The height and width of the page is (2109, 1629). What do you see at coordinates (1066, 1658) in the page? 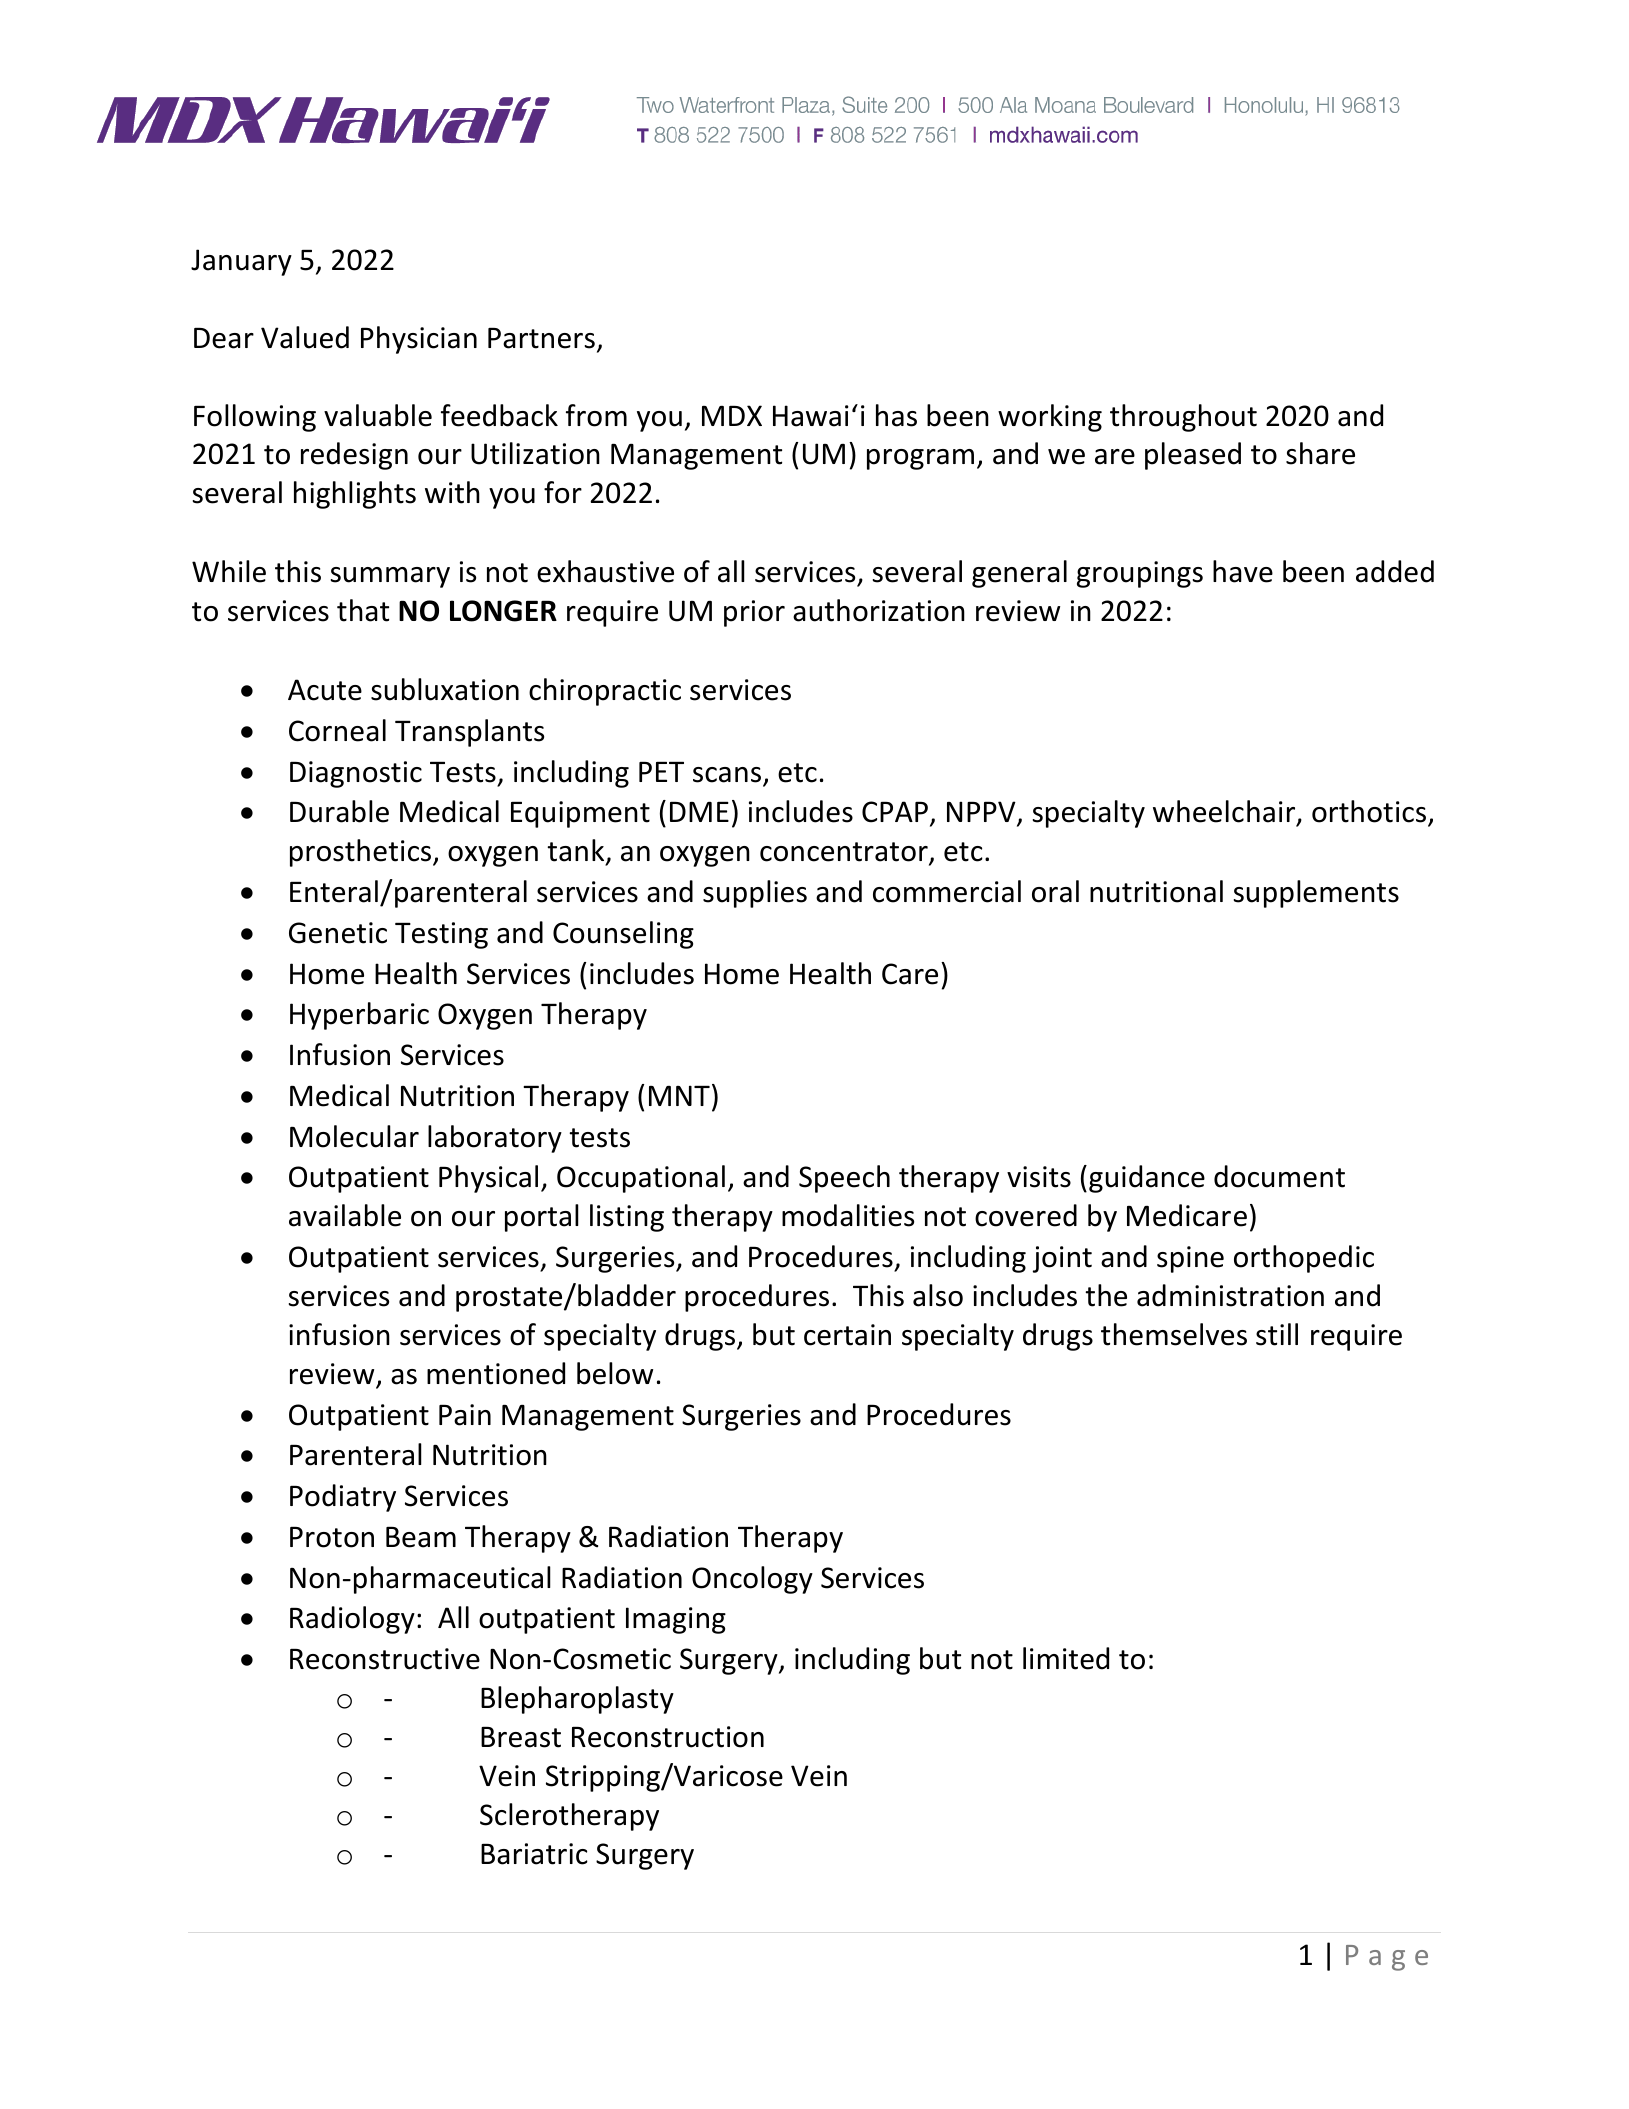
I see `limited` at bounding box center [1066, 1658].
